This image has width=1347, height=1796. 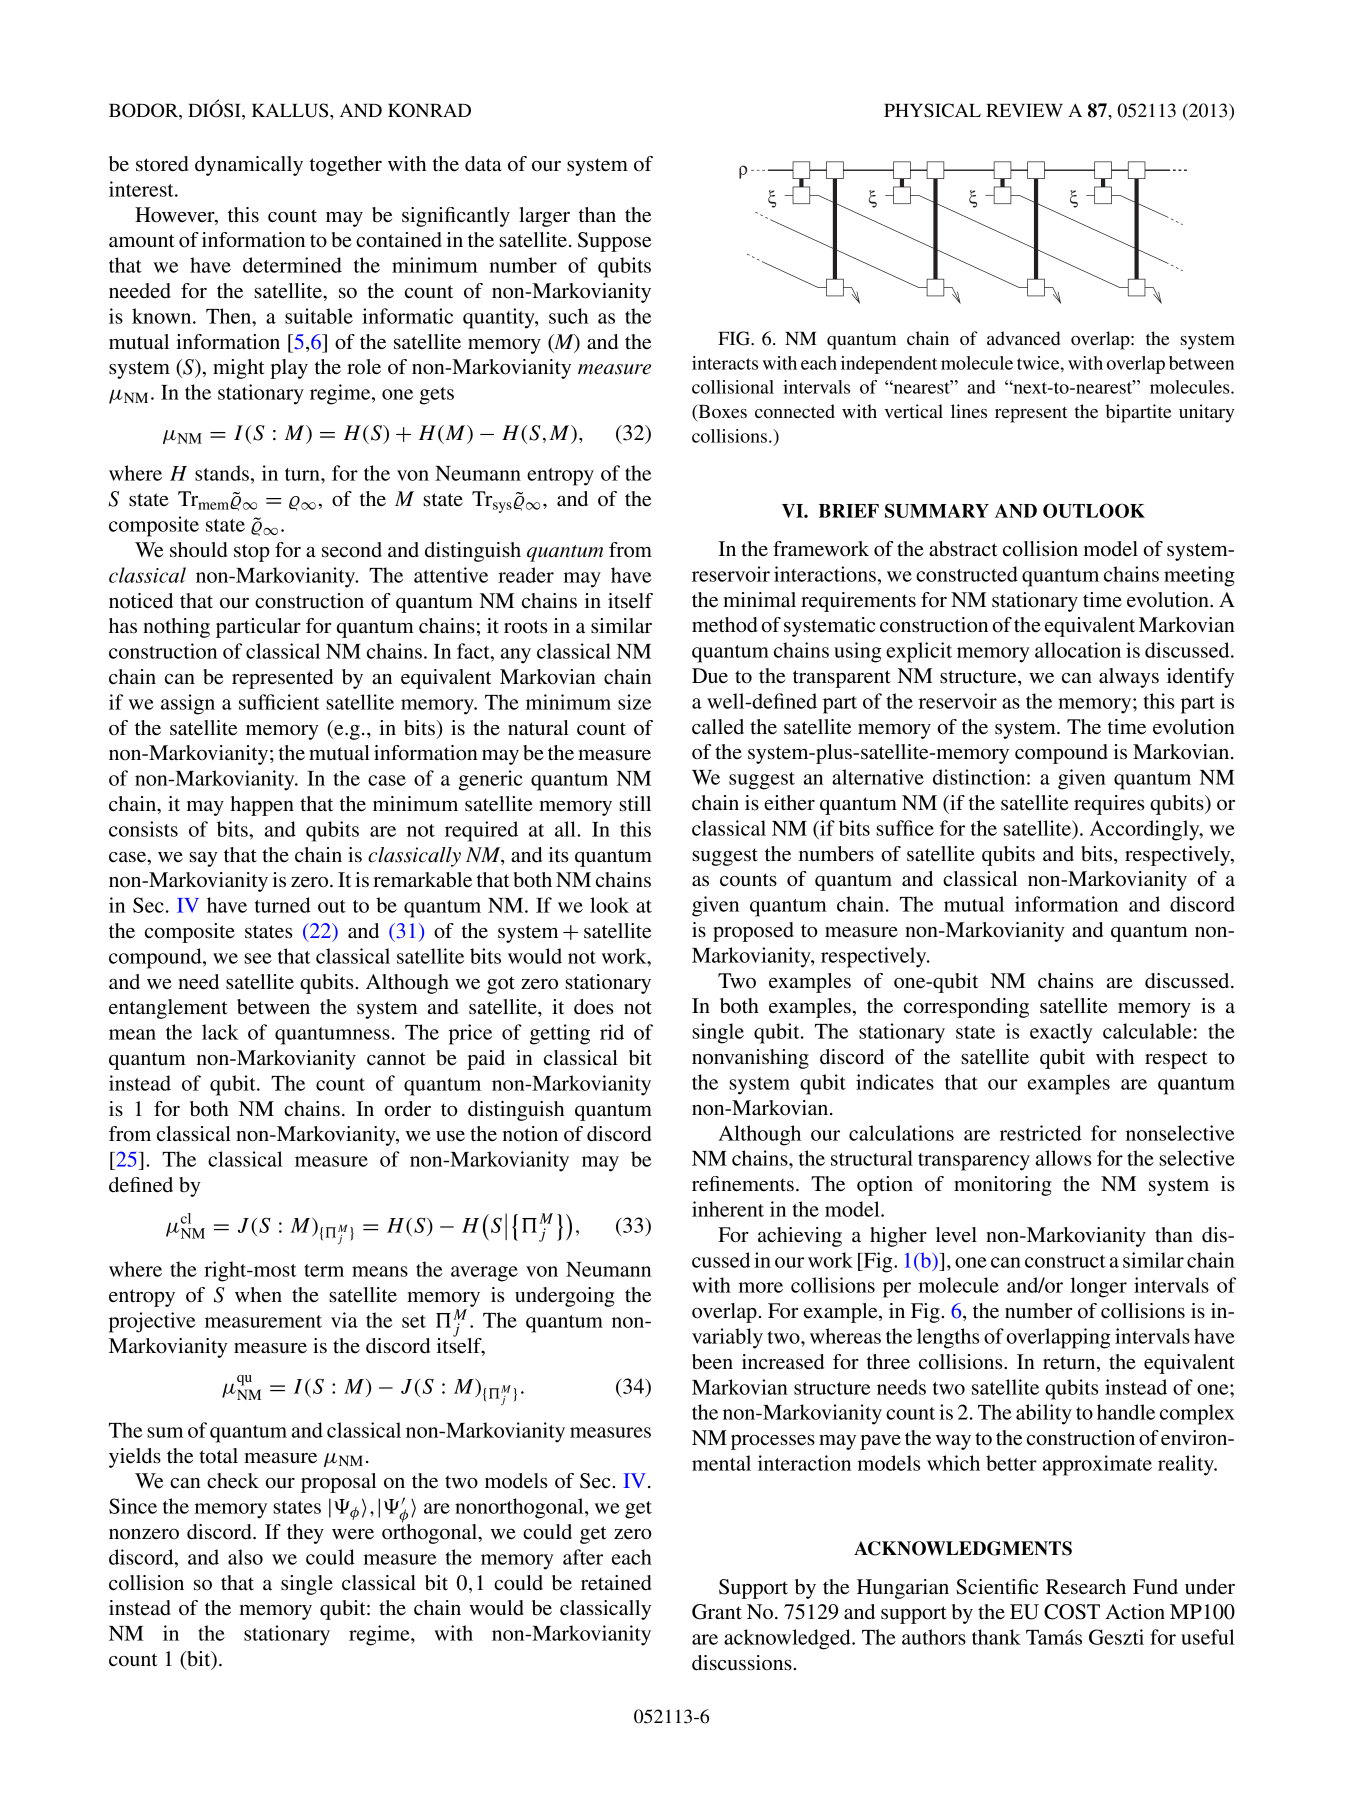 I want to click on when, so click(x=258, y=1295).
